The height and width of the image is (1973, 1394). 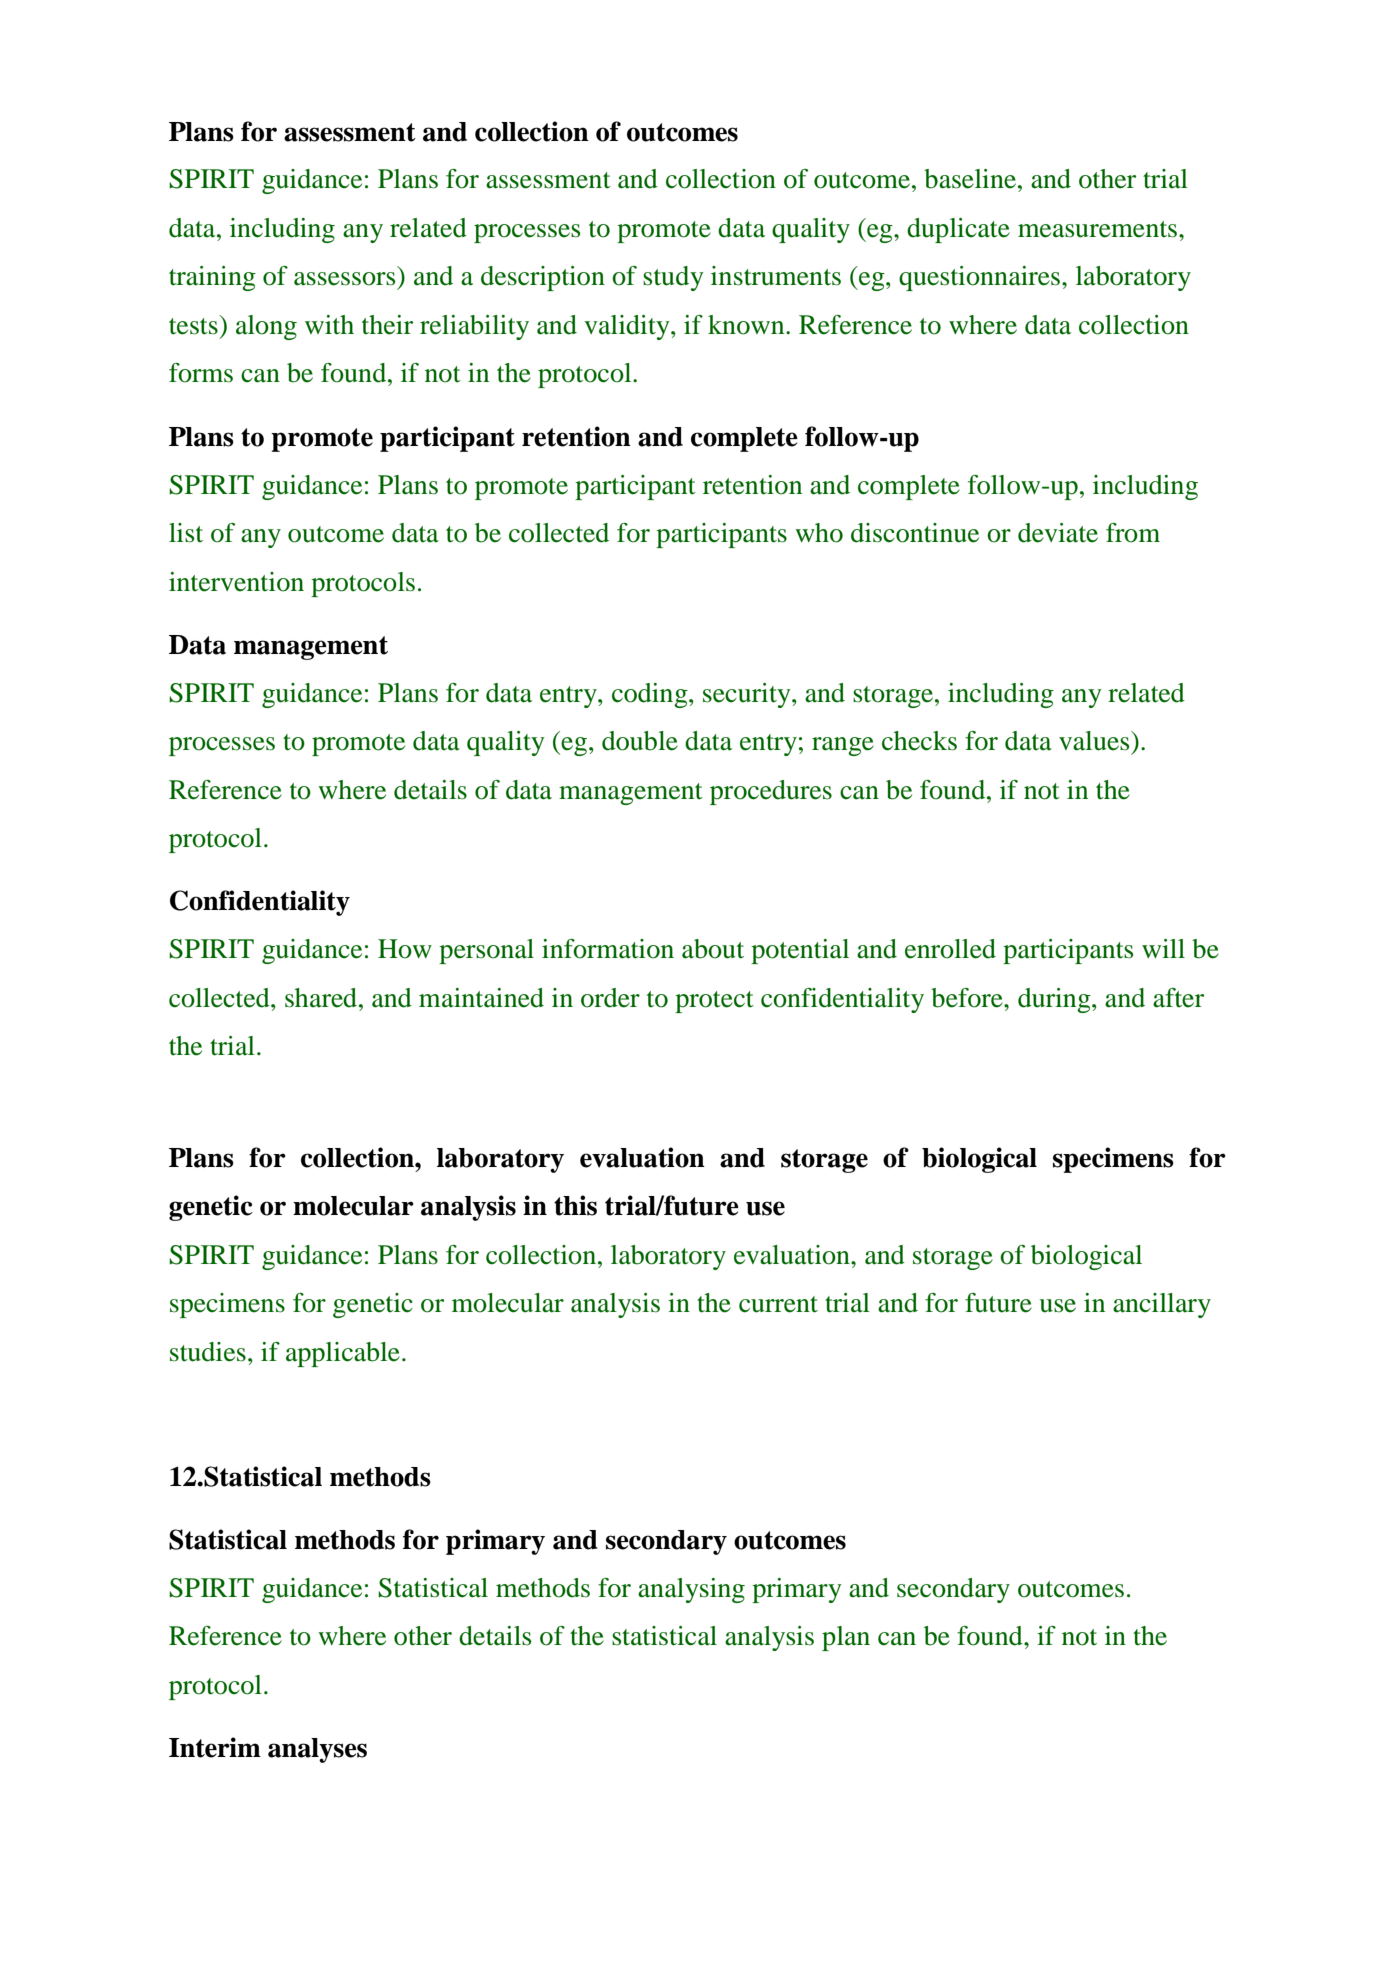 I want to click on deviate, so click(x=1058, y=533).
